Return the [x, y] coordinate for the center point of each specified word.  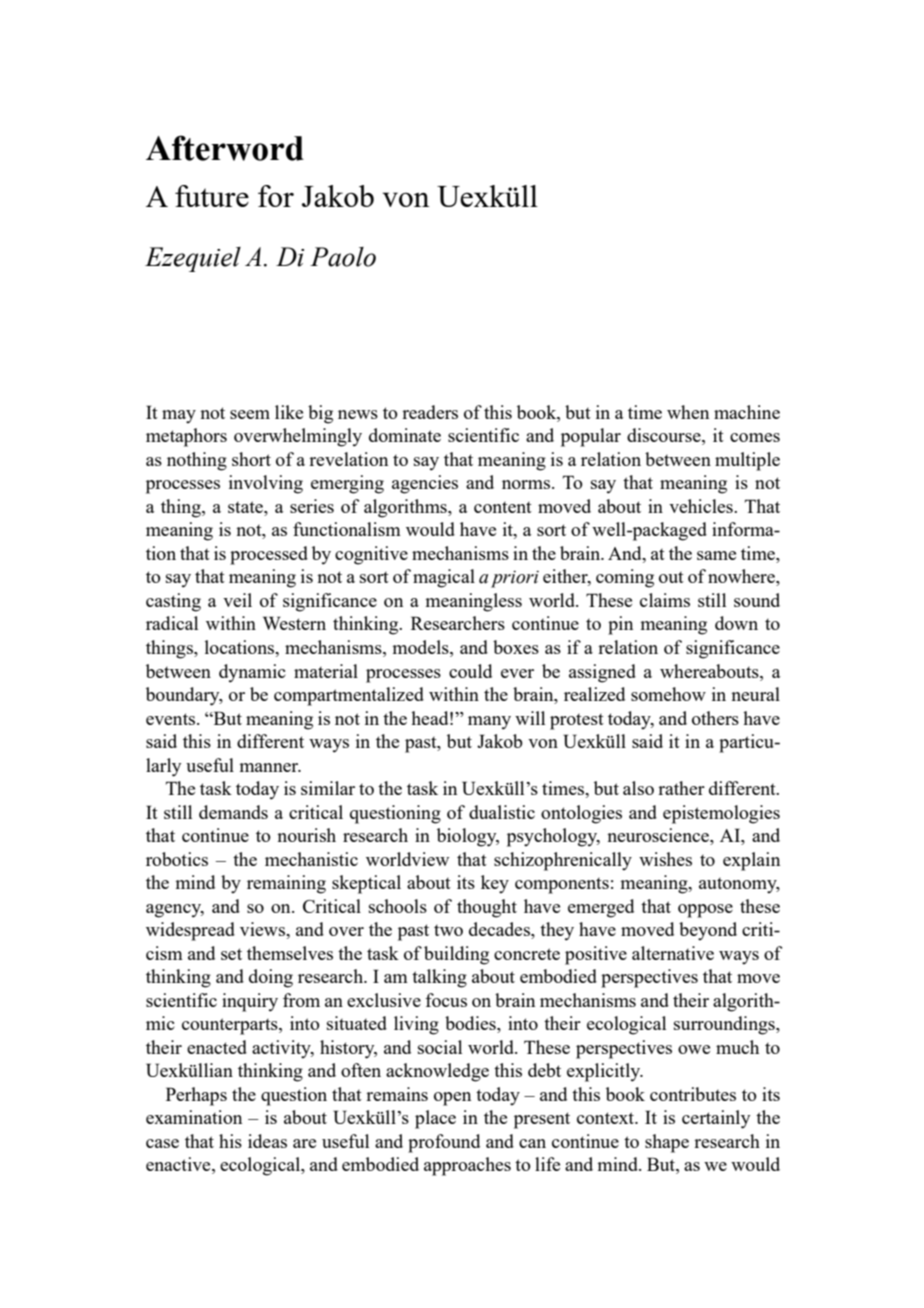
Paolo [343, 257]
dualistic [502, 812]
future [212, 196]
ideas [267, 1141]
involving [266, 484]
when [688, 412]
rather [681, 788]
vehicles [702, 506]
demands [233, 812]
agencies [425, 484]
